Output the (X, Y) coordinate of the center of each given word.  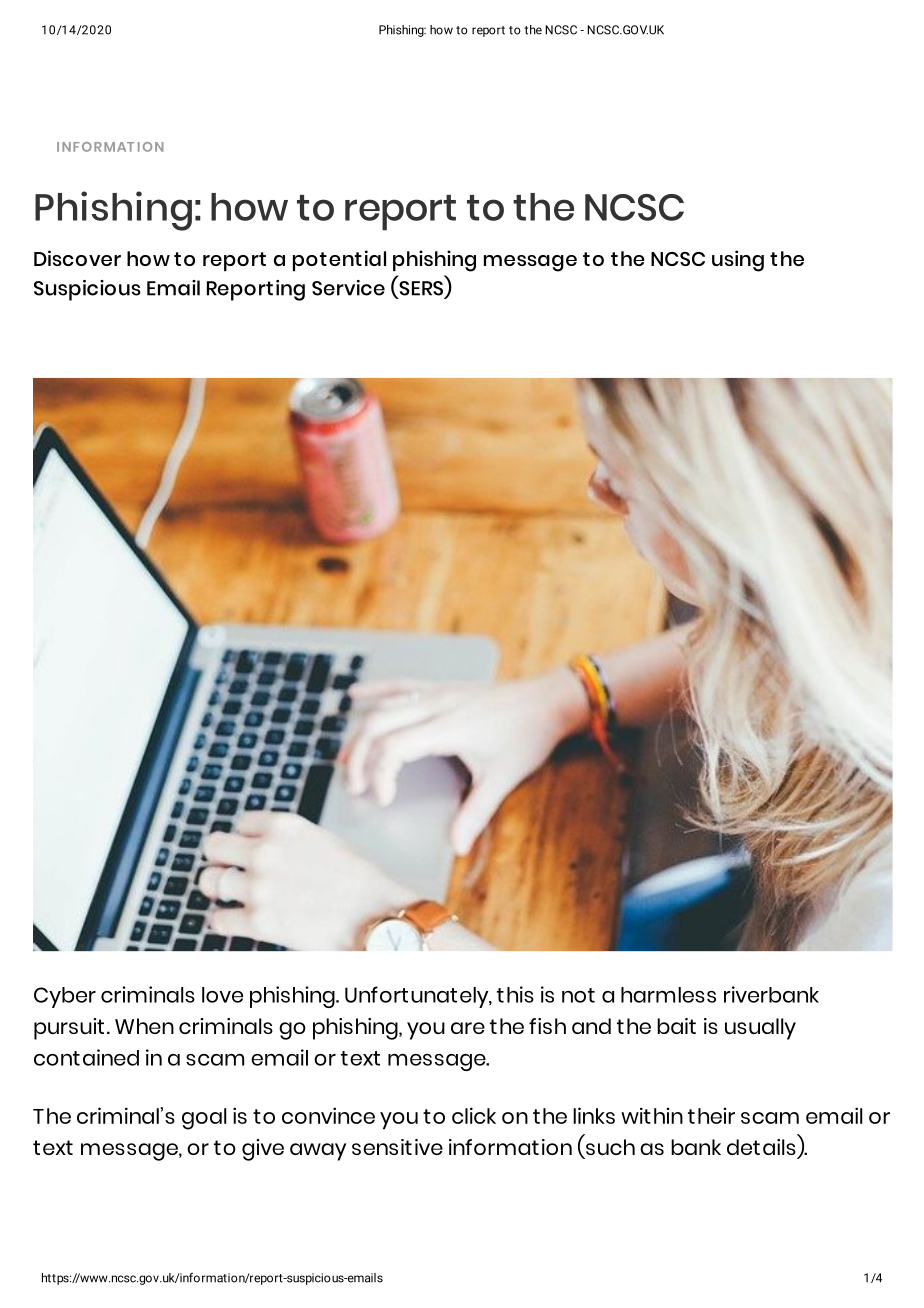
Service (348, 288)
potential (339, 260)
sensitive (397, 1147)
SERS (421, 289)
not (578, 995)
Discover (77, 258)
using (738, 261)
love (222, 995)
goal (204, 1119)
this (515, 994)
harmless (668, 995)
